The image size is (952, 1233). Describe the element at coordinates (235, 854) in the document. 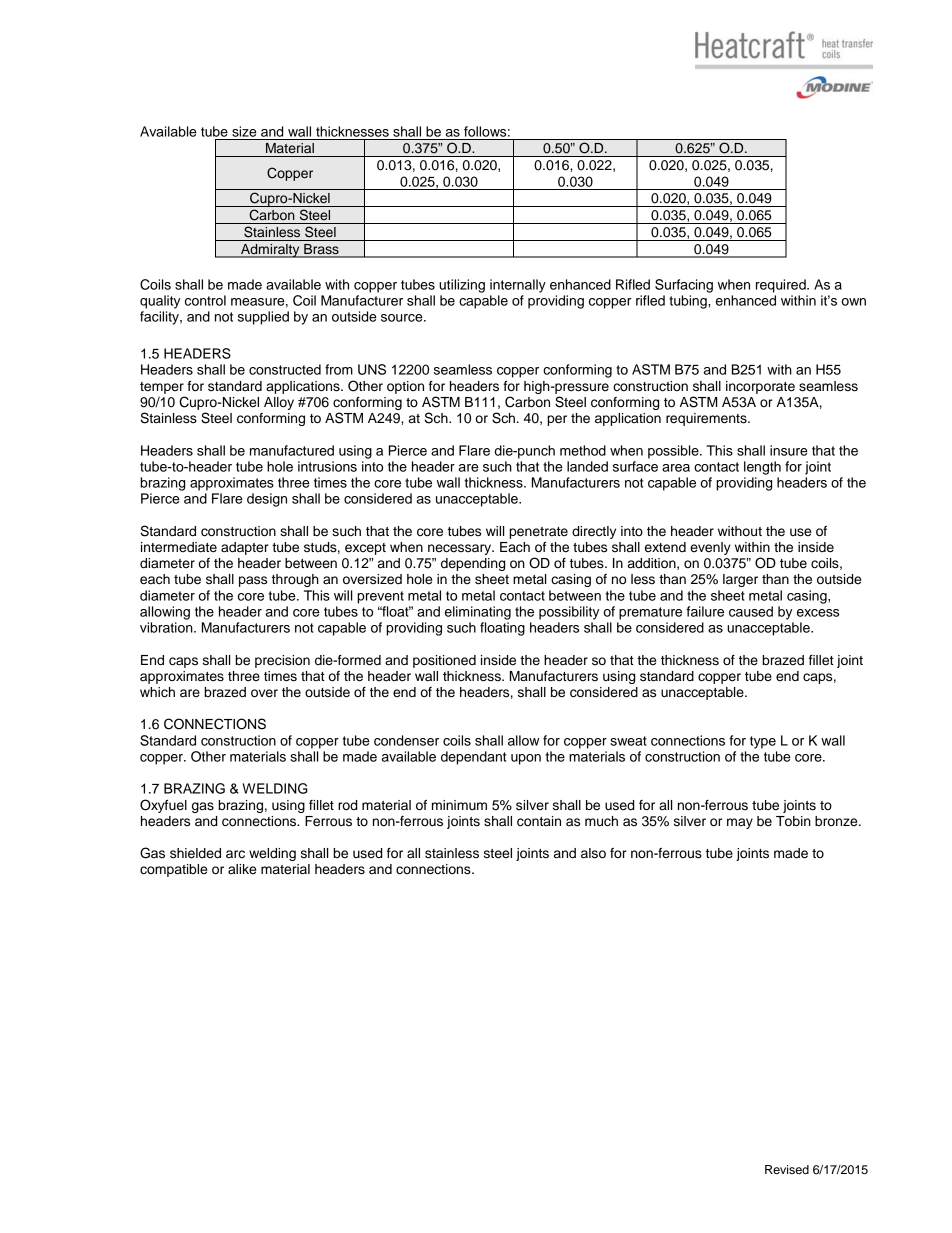

I see `arc` at that location.
